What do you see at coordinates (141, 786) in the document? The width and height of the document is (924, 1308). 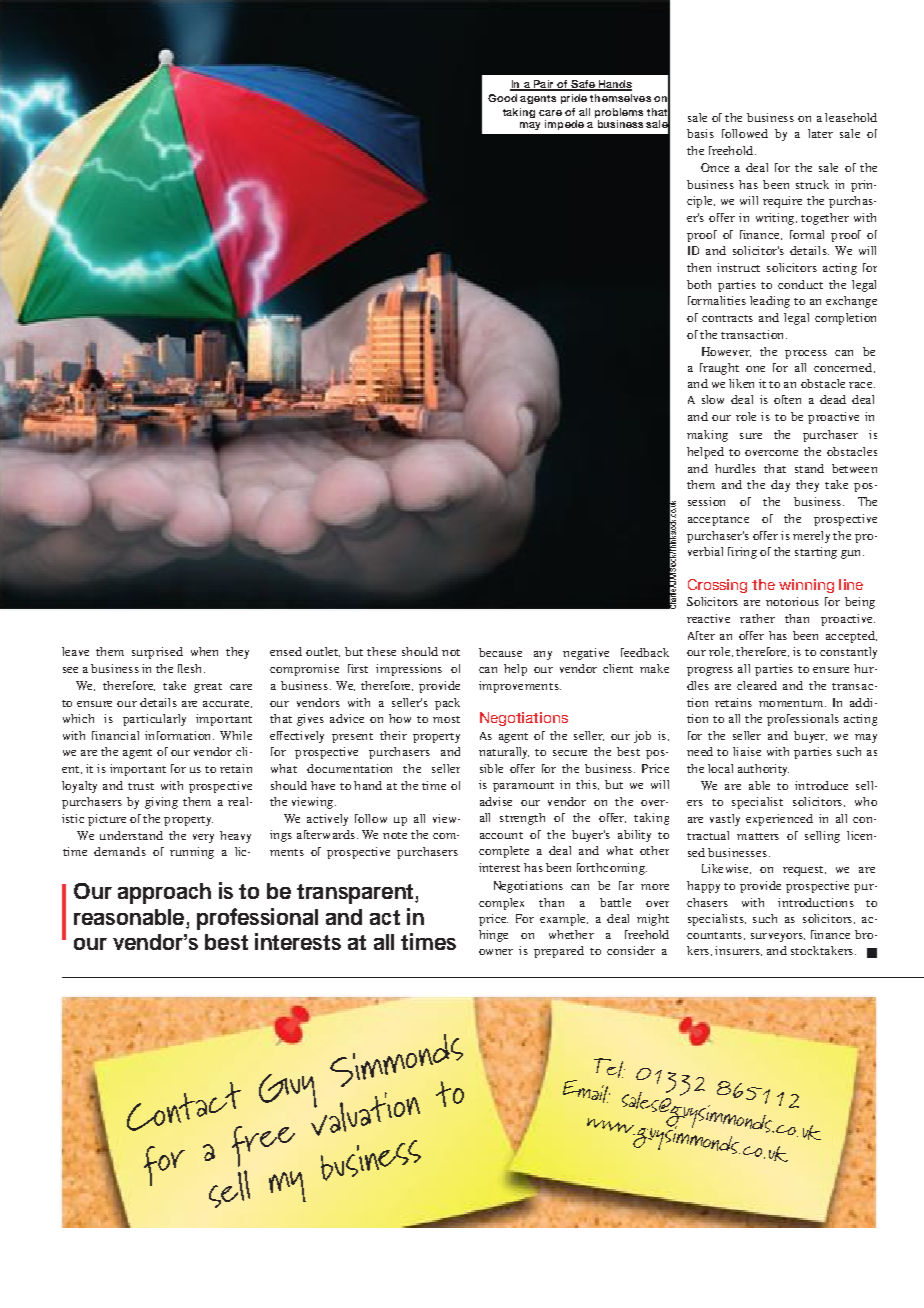 I see `trust` at bounding box center [141, 786].
